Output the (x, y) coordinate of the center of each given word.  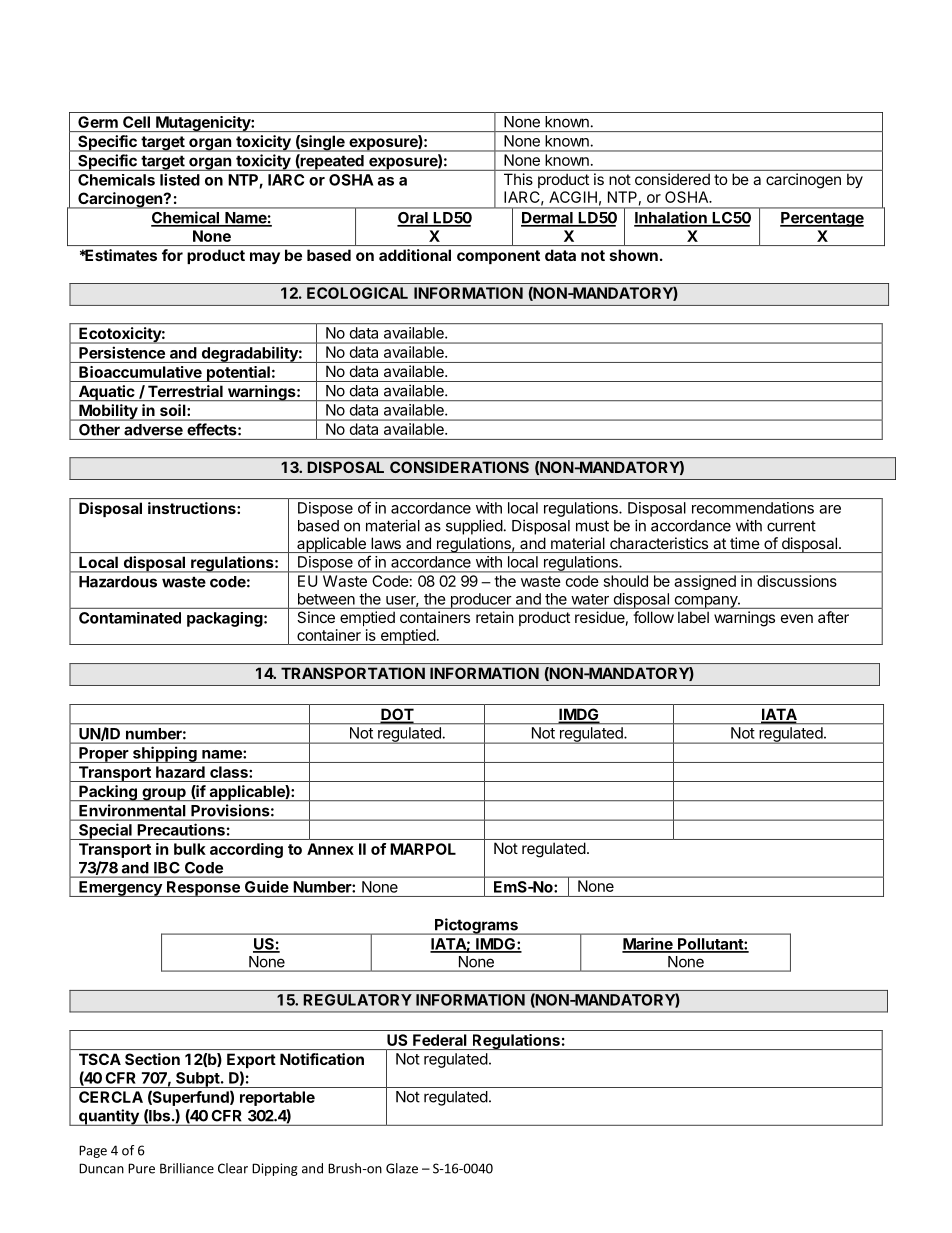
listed (180, 179)
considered (672, 179)
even (797, 618)
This (518, 179)
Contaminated (130, 618)
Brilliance (187, 1168)
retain (494, 617)
